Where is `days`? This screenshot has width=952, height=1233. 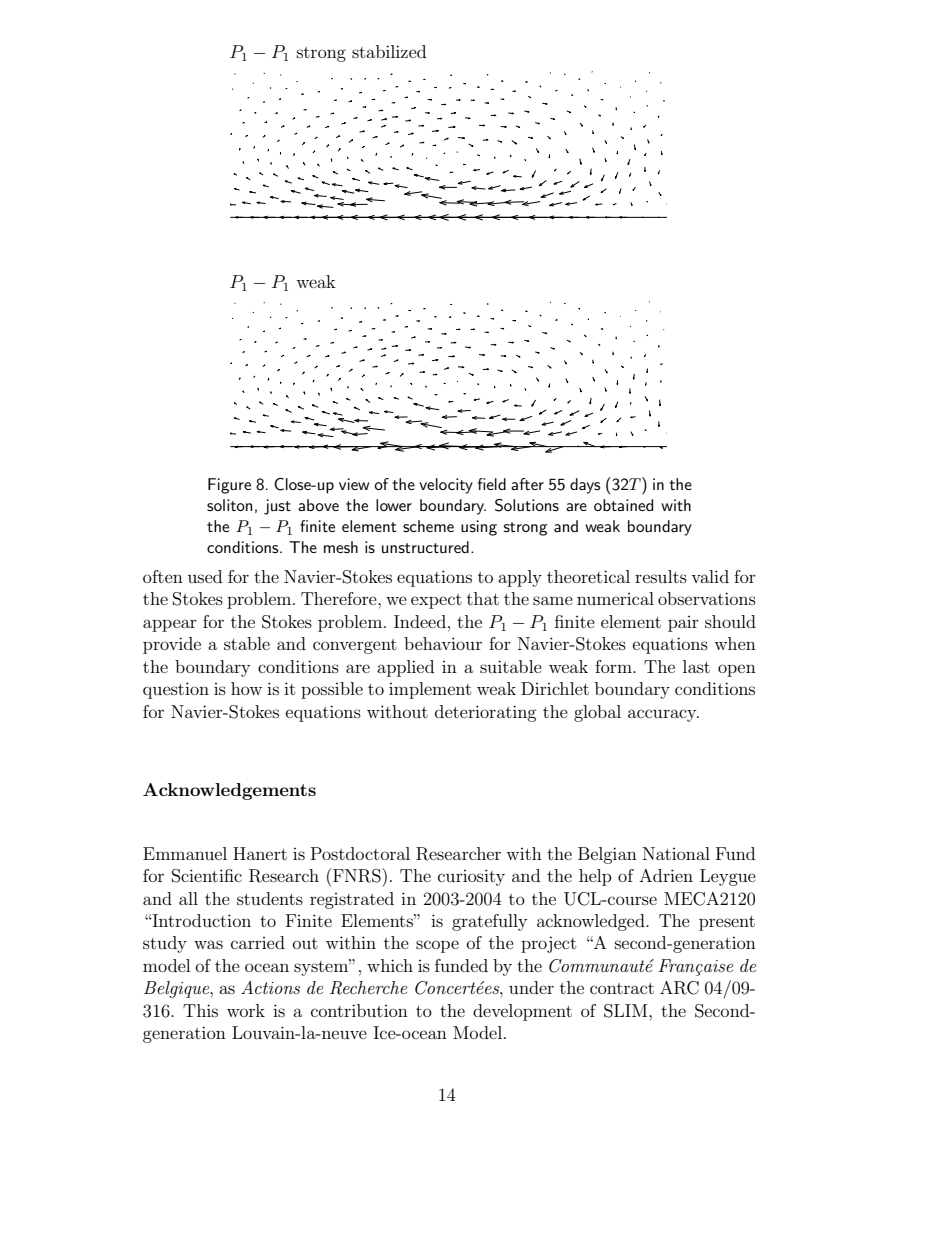
days is located at coordinates (585, 486).
